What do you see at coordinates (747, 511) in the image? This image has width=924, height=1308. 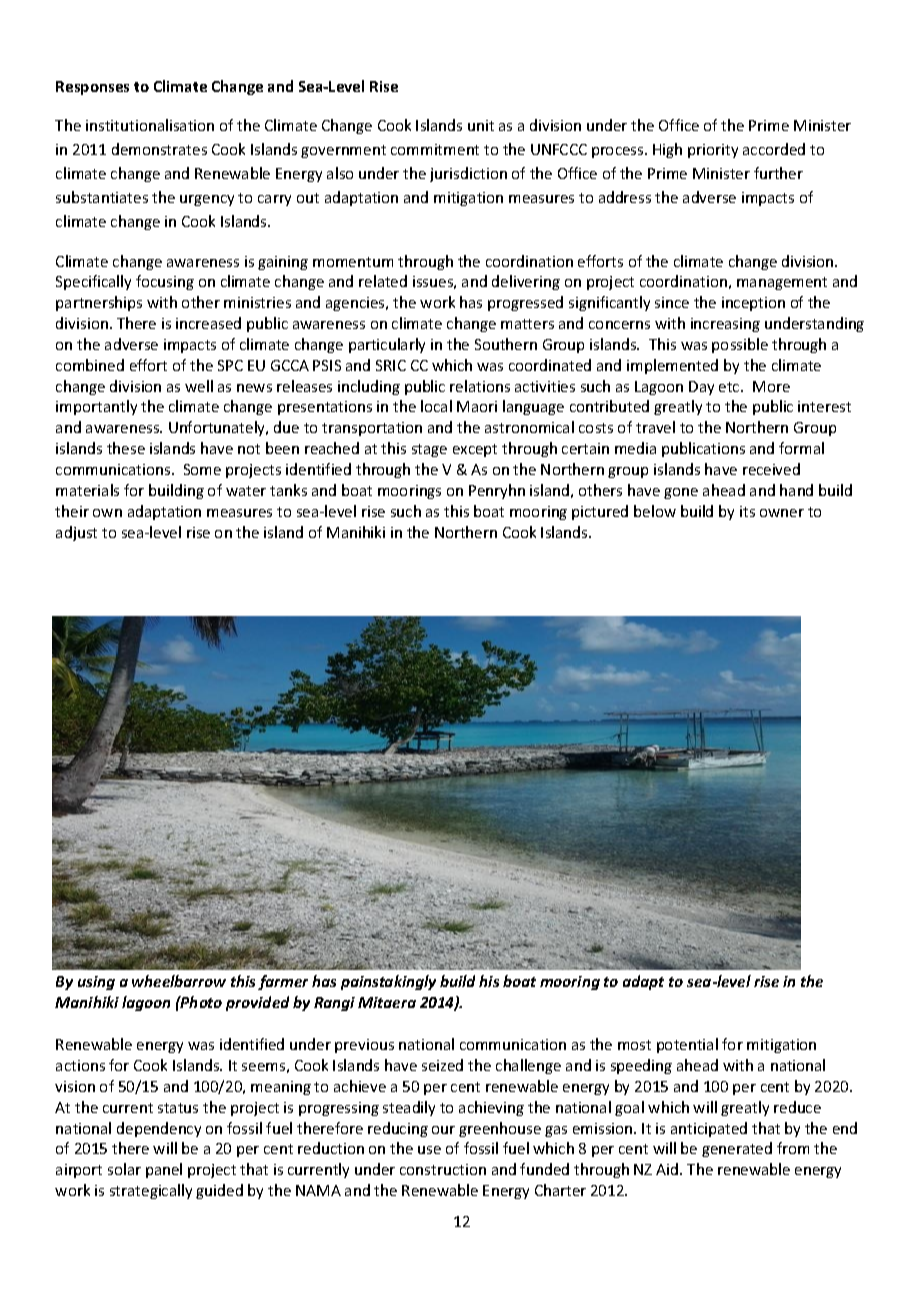 I see `its` at bounding box center [747, 511].
